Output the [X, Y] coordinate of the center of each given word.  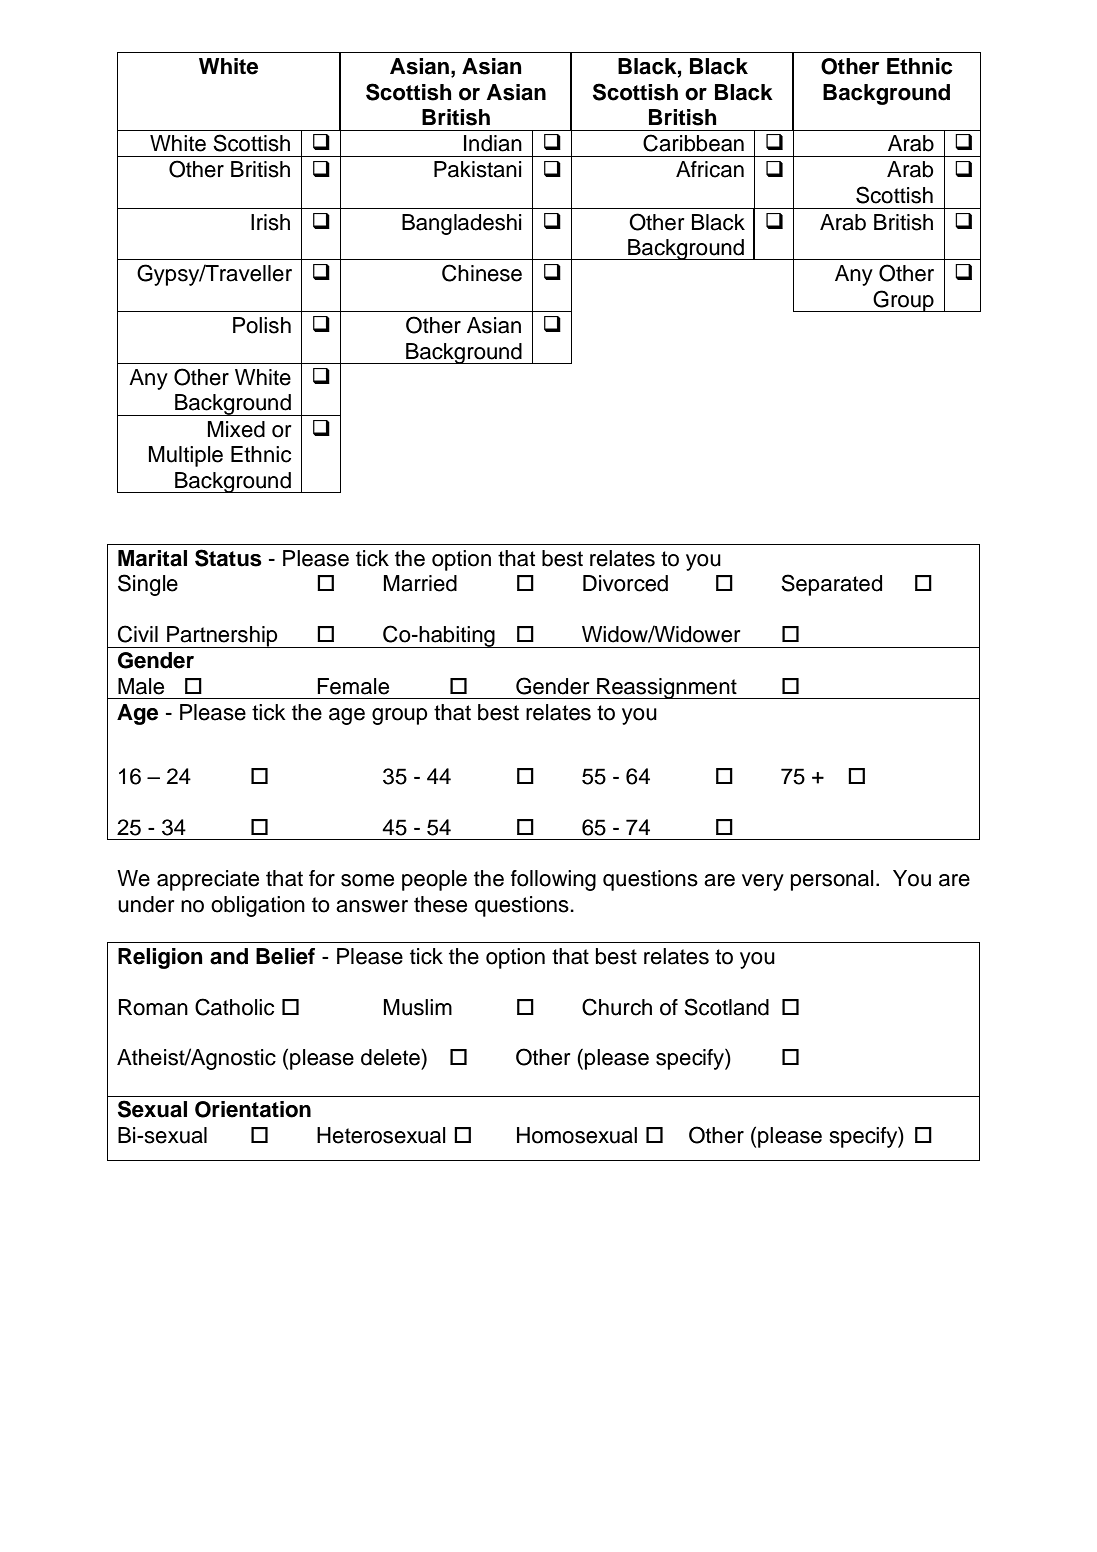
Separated [831, 585]
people [434, 880]
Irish [270, 222]
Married [420, 583]
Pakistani [478, 169]
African [710, 169]
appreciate [208, 880]
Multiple [186, 456]
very [763, 882]
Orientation [253, 1109]
